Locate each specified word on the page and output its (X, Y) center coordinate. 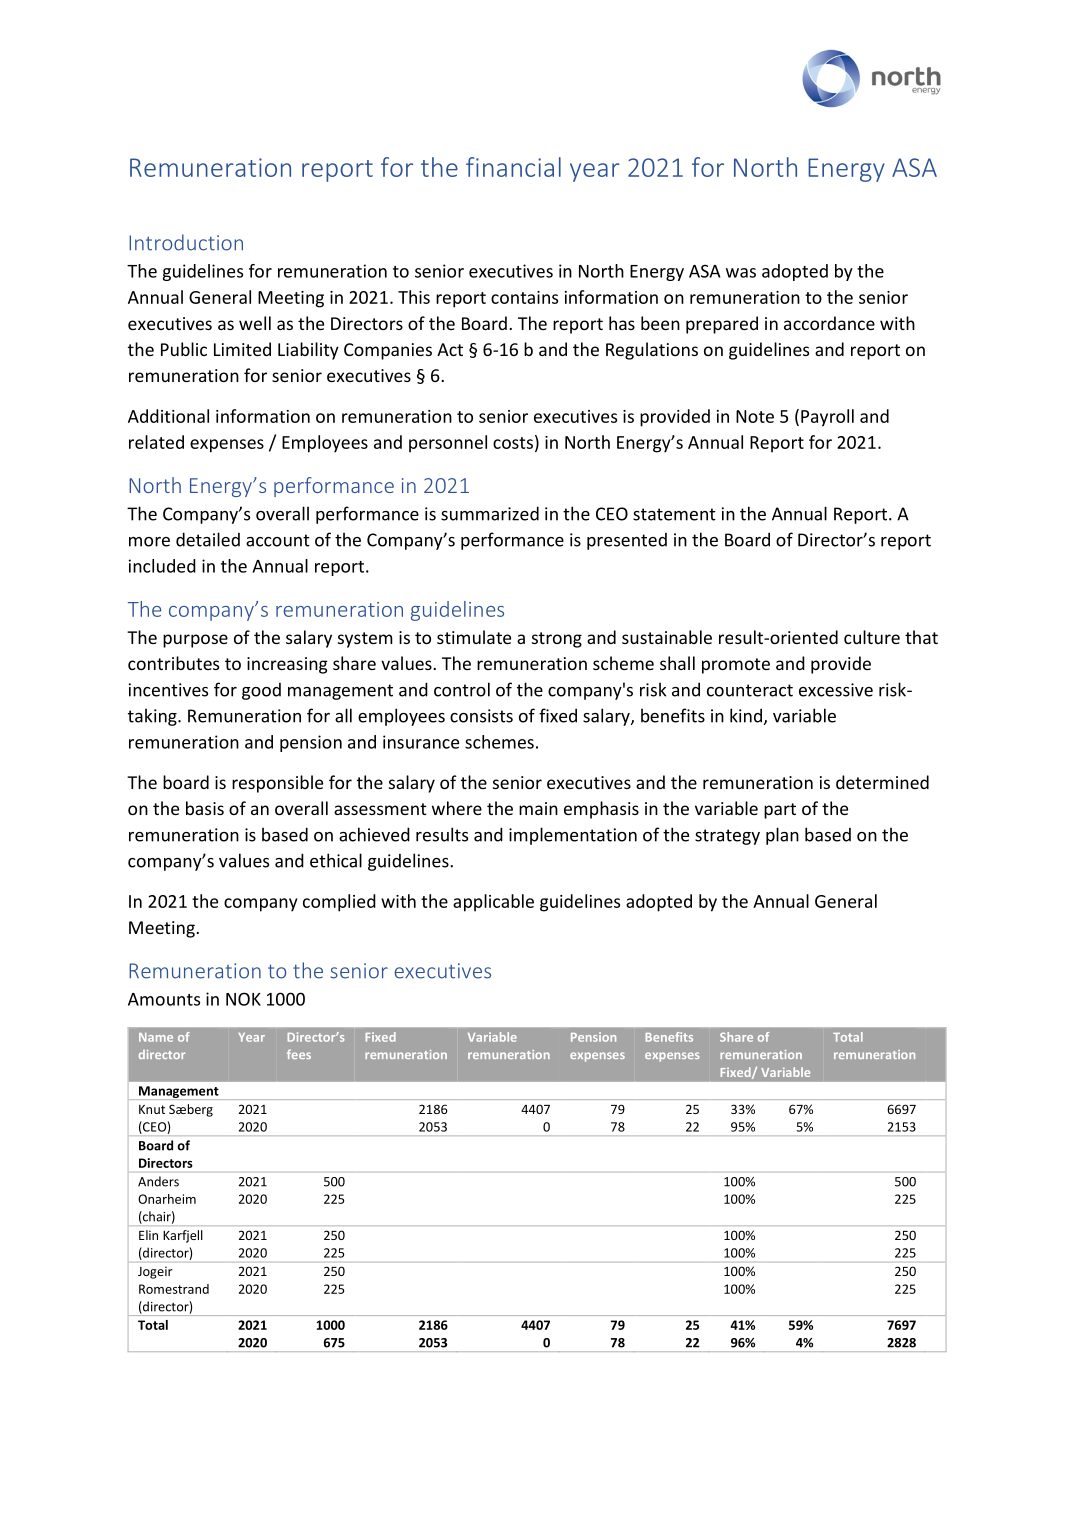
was (741, 273)
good (261, 691)
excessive (836, 690)
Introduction (186, 242)
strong (557, 640)
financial (513, 167)
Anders (158, 1181)
